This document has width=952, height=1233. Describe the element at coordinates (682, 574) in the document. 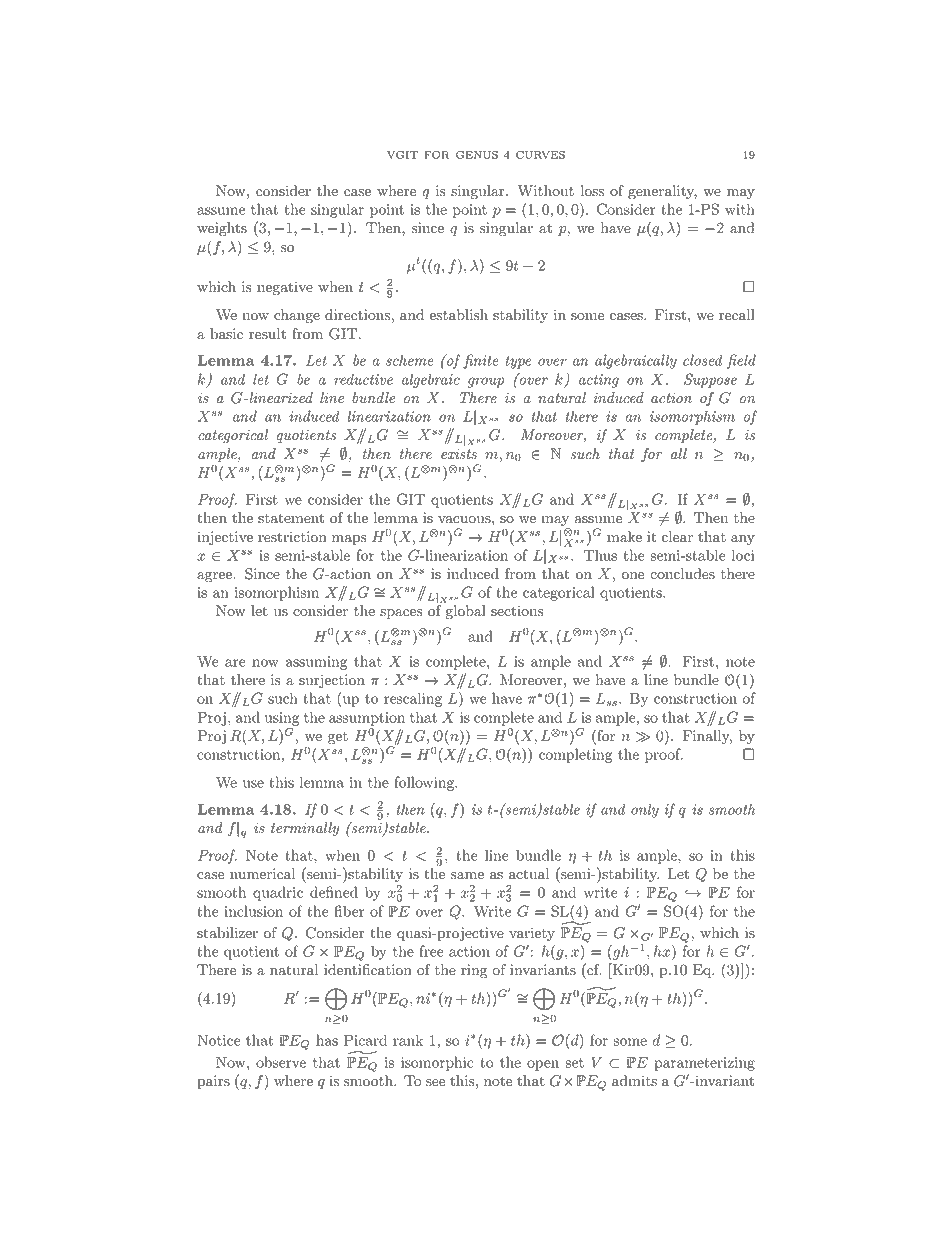

I see `concludes` at that location.
